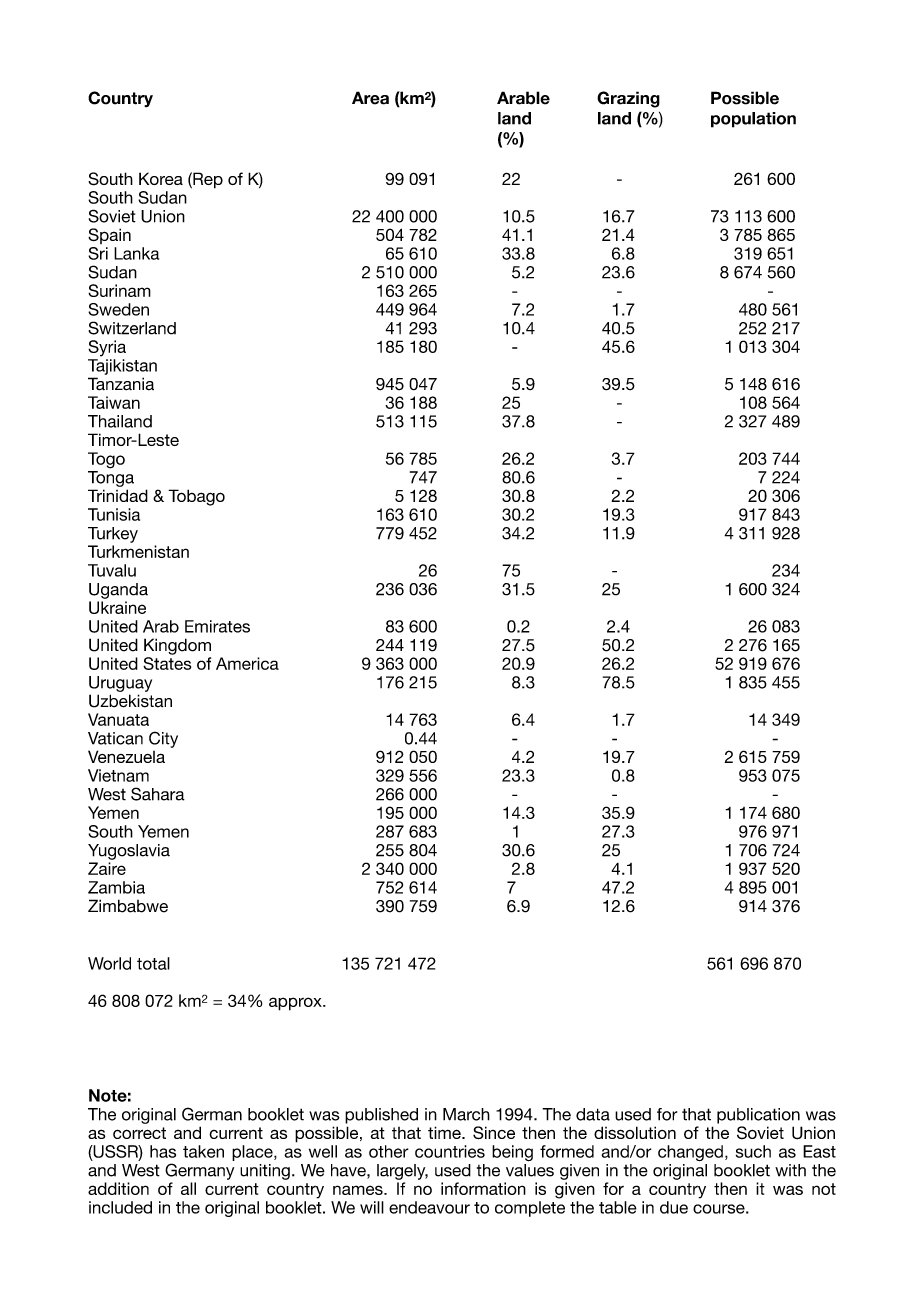  I want to click on population, so click(753, 120).
